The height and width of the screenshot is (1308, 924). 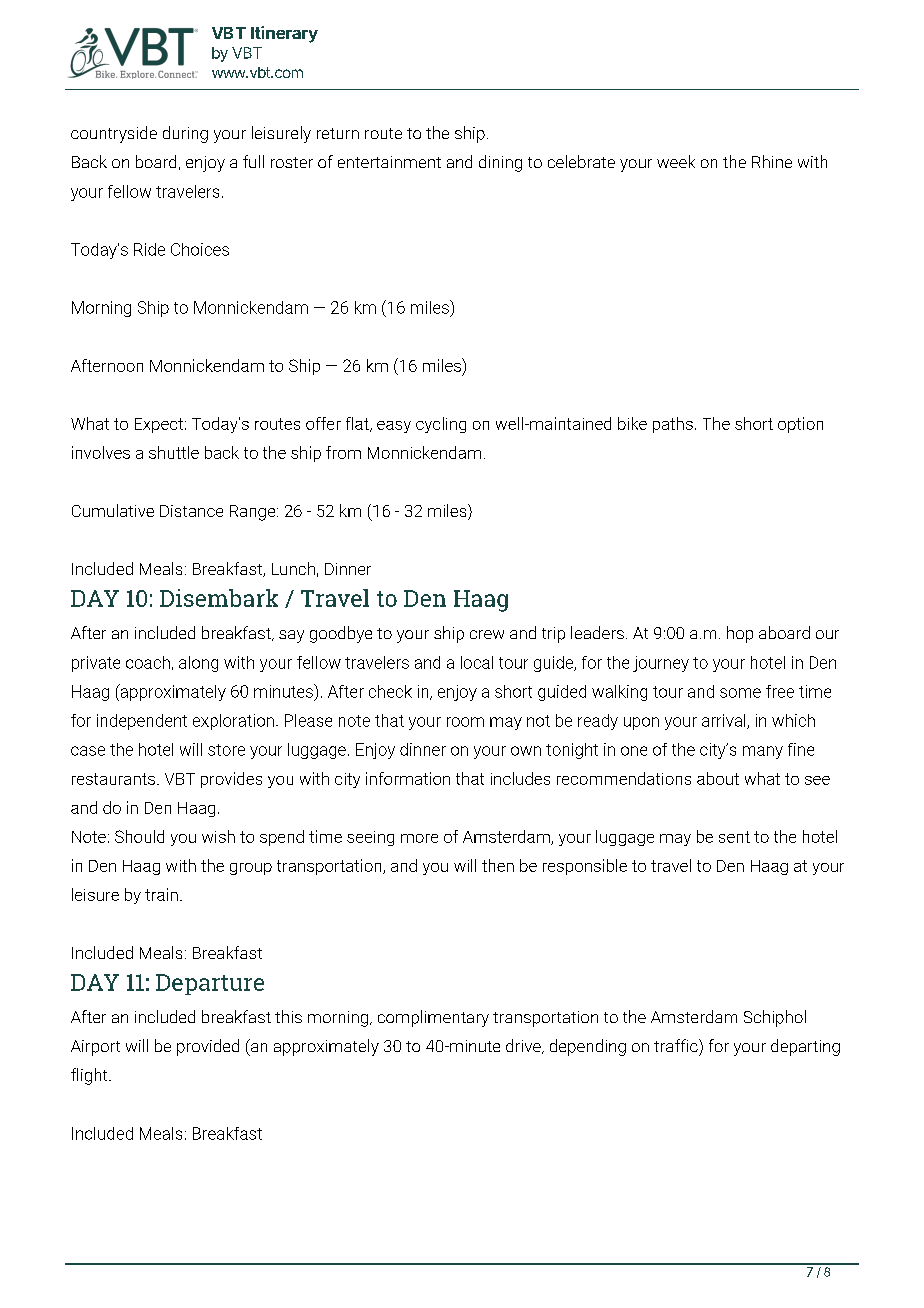 I want to click on crew, so click(x=487, y=634).
